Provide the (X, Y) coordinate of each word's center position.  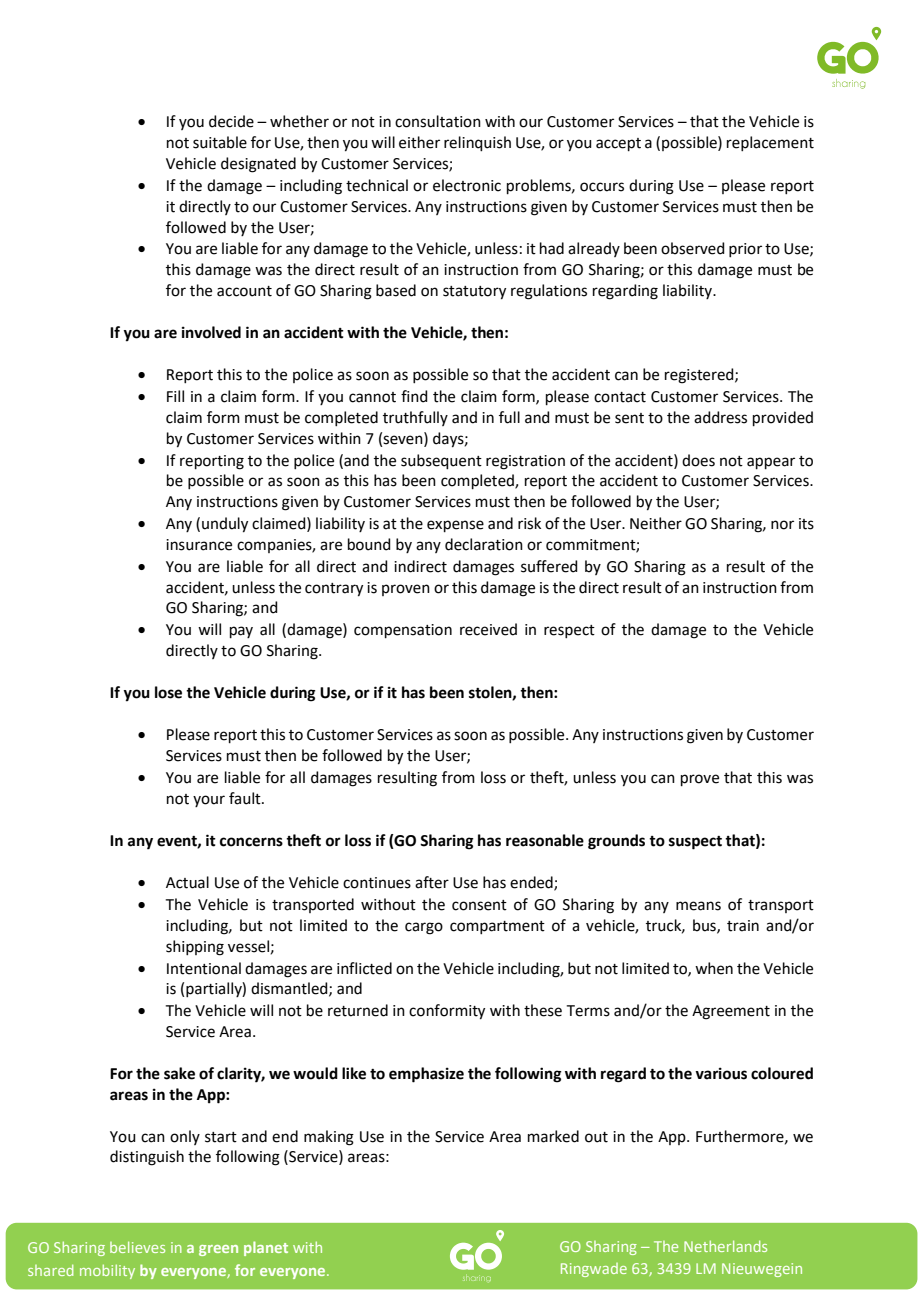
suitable (220, 142)
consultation (438, 121)
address (720, 417)
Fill (175, 396)
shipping (195, 948)
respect (569, 631)
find (414, 396)
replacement (770, 143)
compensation (403, 631)
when (714, 968)
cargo (424, 928)
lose (168, 692)
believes (137, 1247)
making (329, 1138)
